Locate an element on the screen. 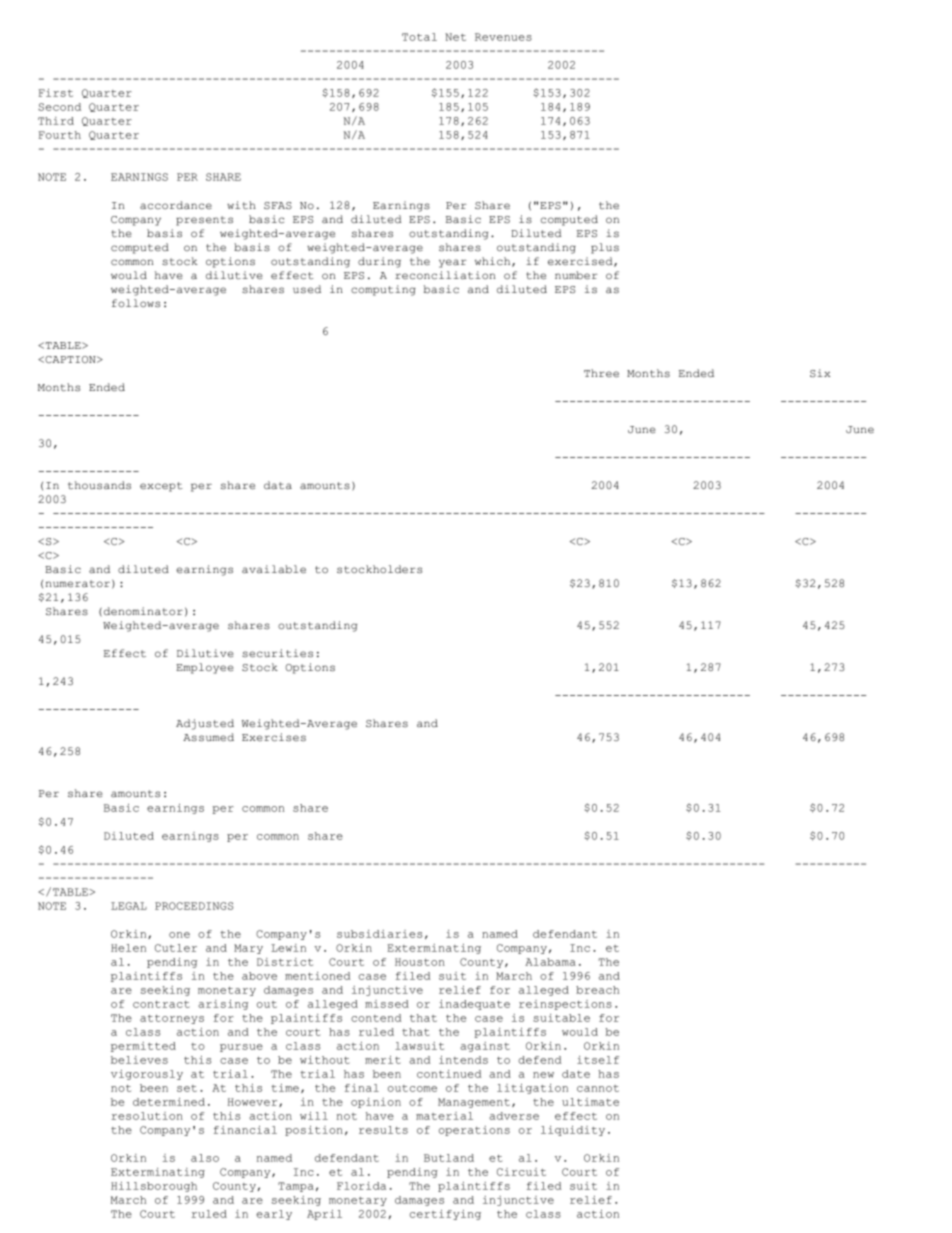  Hillsborough is located at coordinates (154, 1187).
